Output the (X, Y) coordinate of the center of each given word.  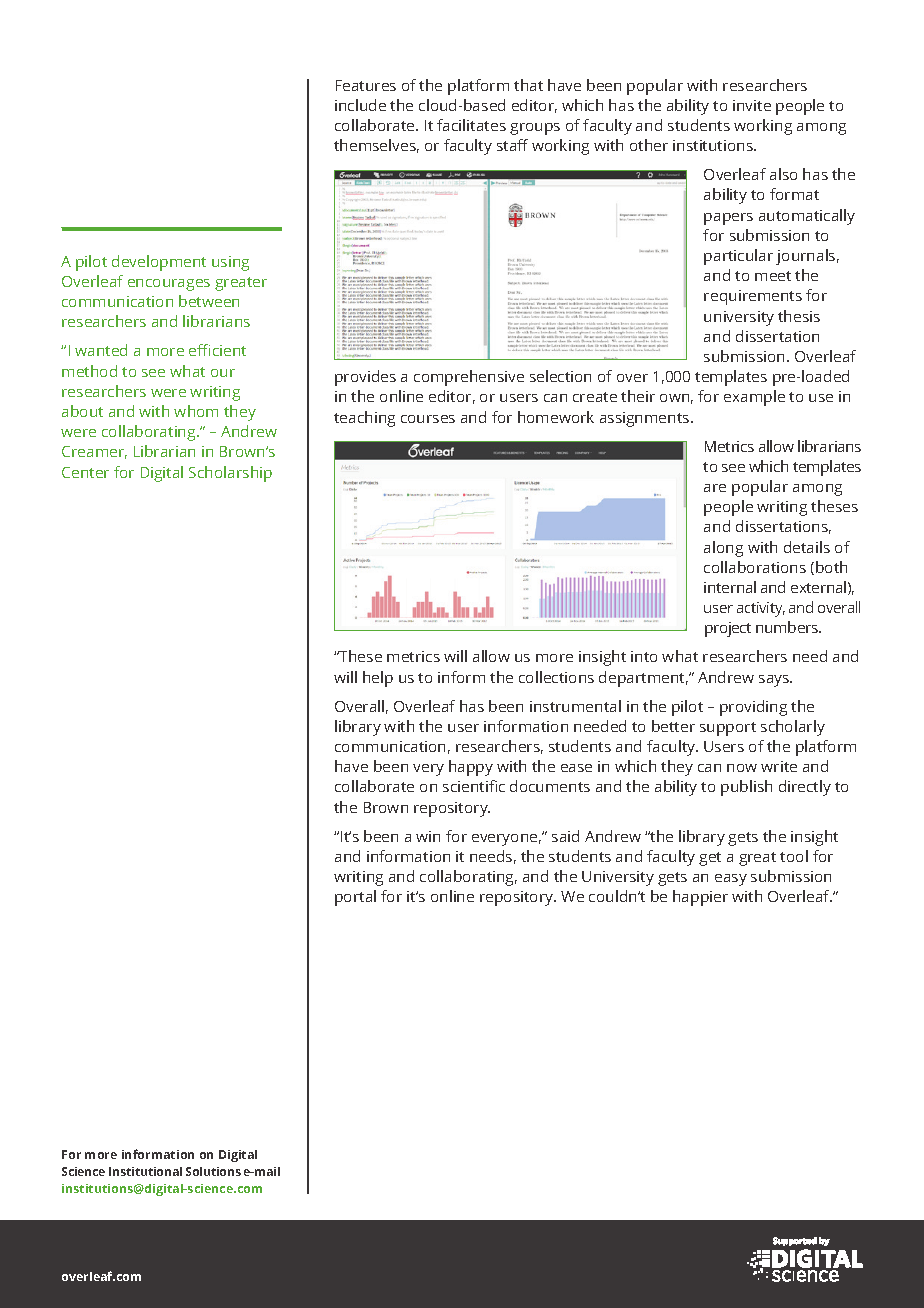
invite (752, 105)
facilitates (471, 125)
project (728, 629)
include (360, 105)
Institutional (145, 1171)
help (378, 679)
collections (556, 677)
